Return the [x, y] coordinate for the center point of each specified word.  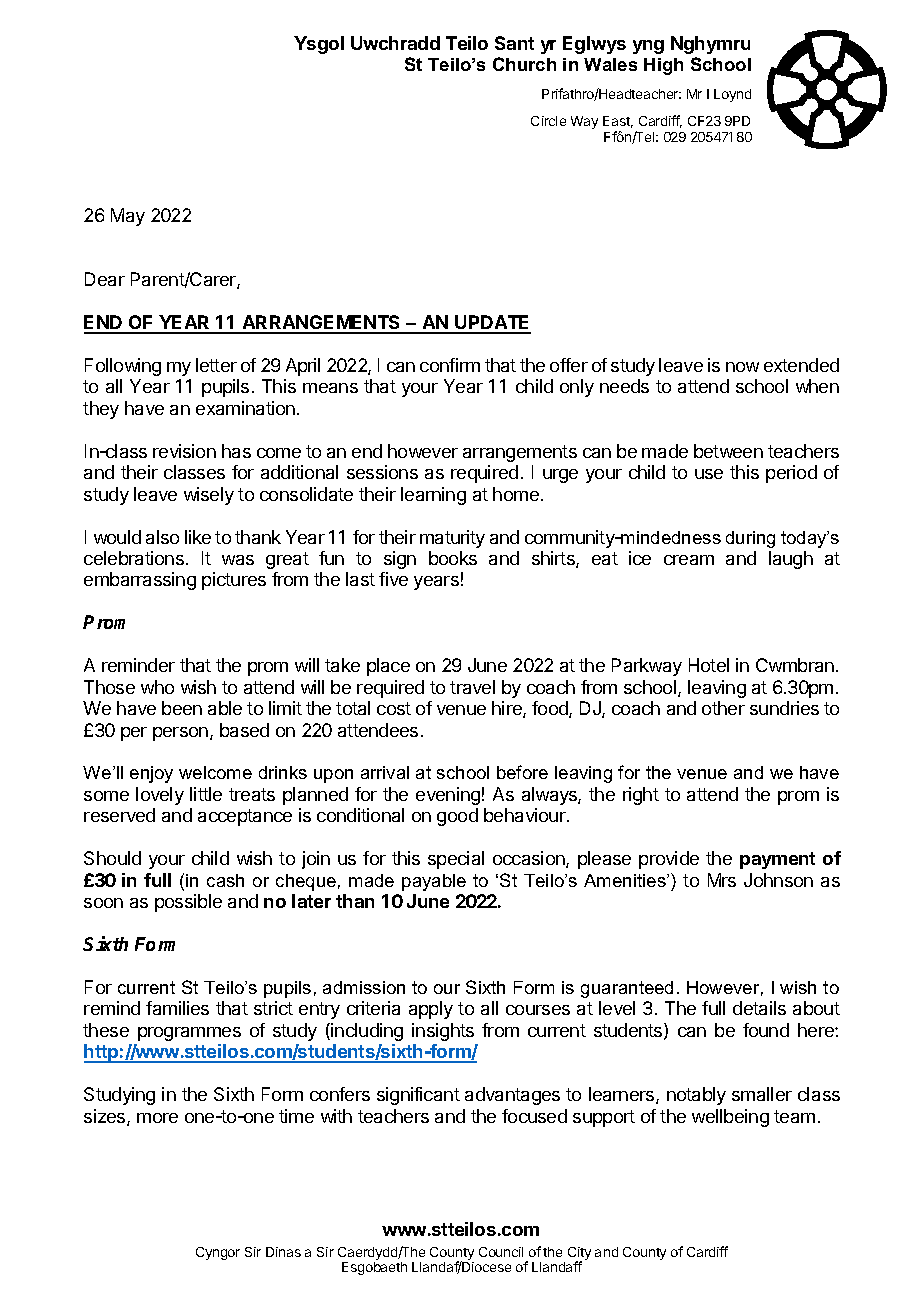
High [663, 66]
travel [472, 687]
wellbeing [730, 1118]
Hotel [709, 665]
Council [501, 1252]
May [128, 217]
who [157, 687]
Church [524, 64]
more [157, 1118]
